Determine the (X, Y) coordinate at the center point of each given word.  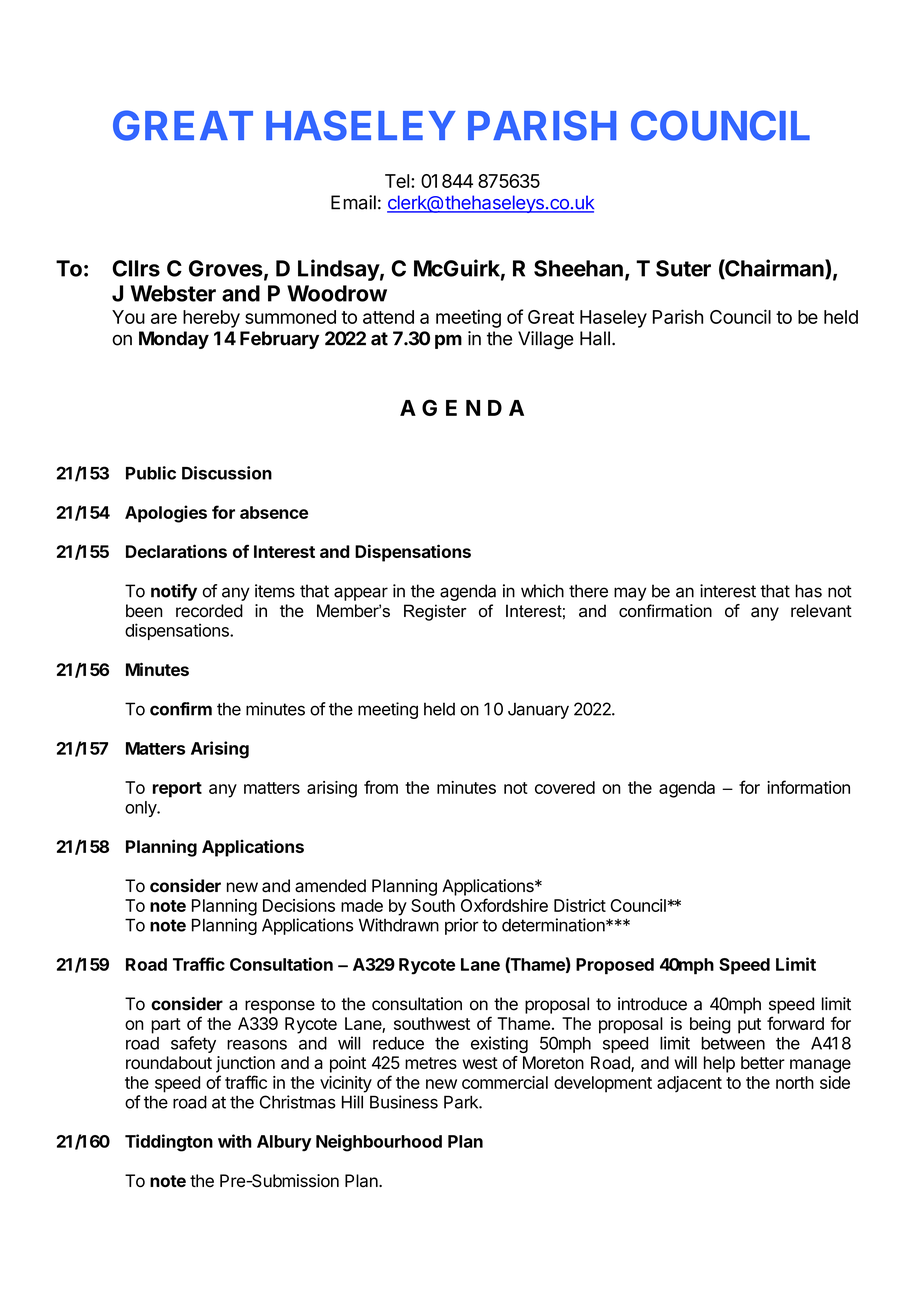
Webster (173, 293)
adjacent (689, 1084)
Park (462, 1102)
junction (245, 1064)
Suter (683, 268)
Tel (397, 181)
